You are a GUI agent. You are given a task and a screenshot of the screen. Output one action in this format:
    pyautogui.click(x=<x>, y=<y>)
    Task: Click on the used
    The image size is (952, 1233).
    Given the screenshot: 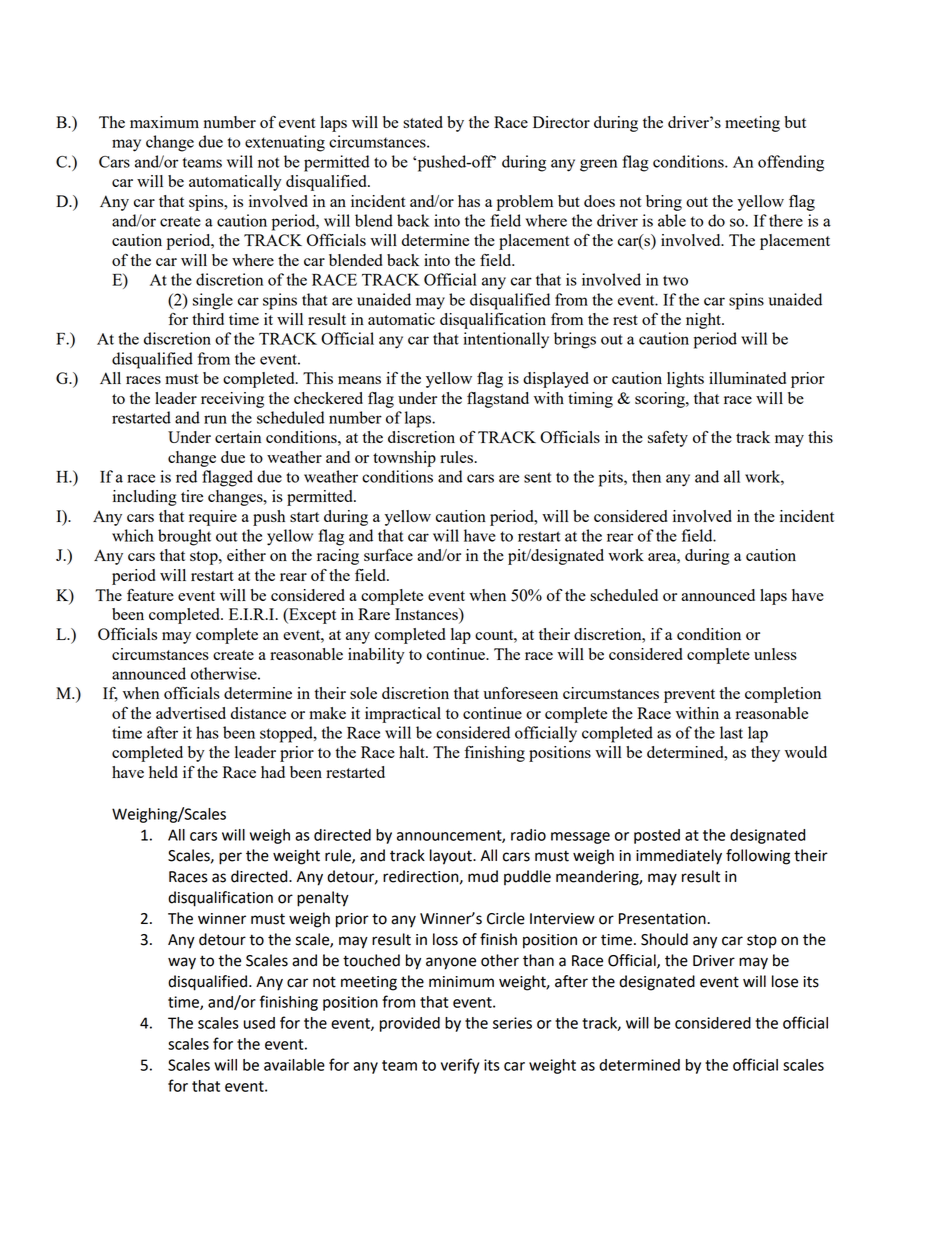 What is the action you would take?
    pyautogui.click(x=259, y=1023)
